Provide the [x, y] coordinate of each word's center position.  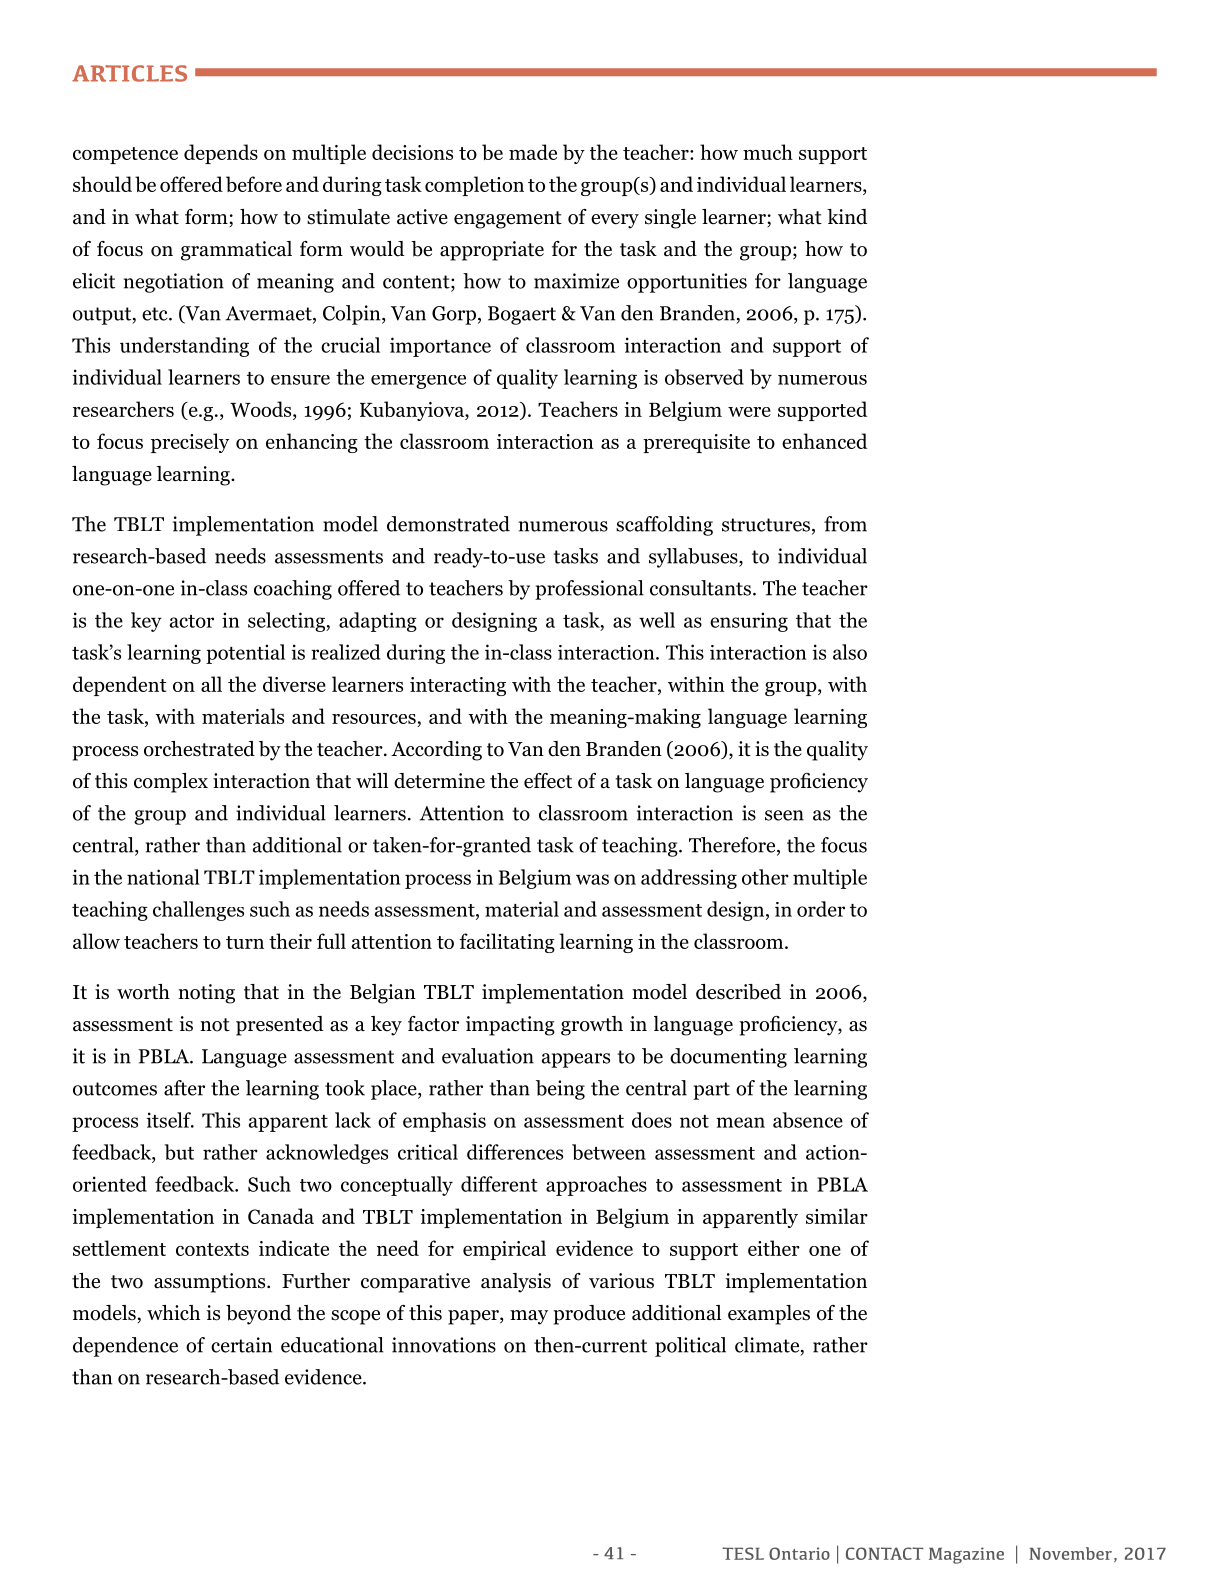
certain [241, 1345]
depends [221, 154]
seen [784, 815]
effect [548, 781]
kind [847, 217]
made [533, 152]
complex [171, 783]
